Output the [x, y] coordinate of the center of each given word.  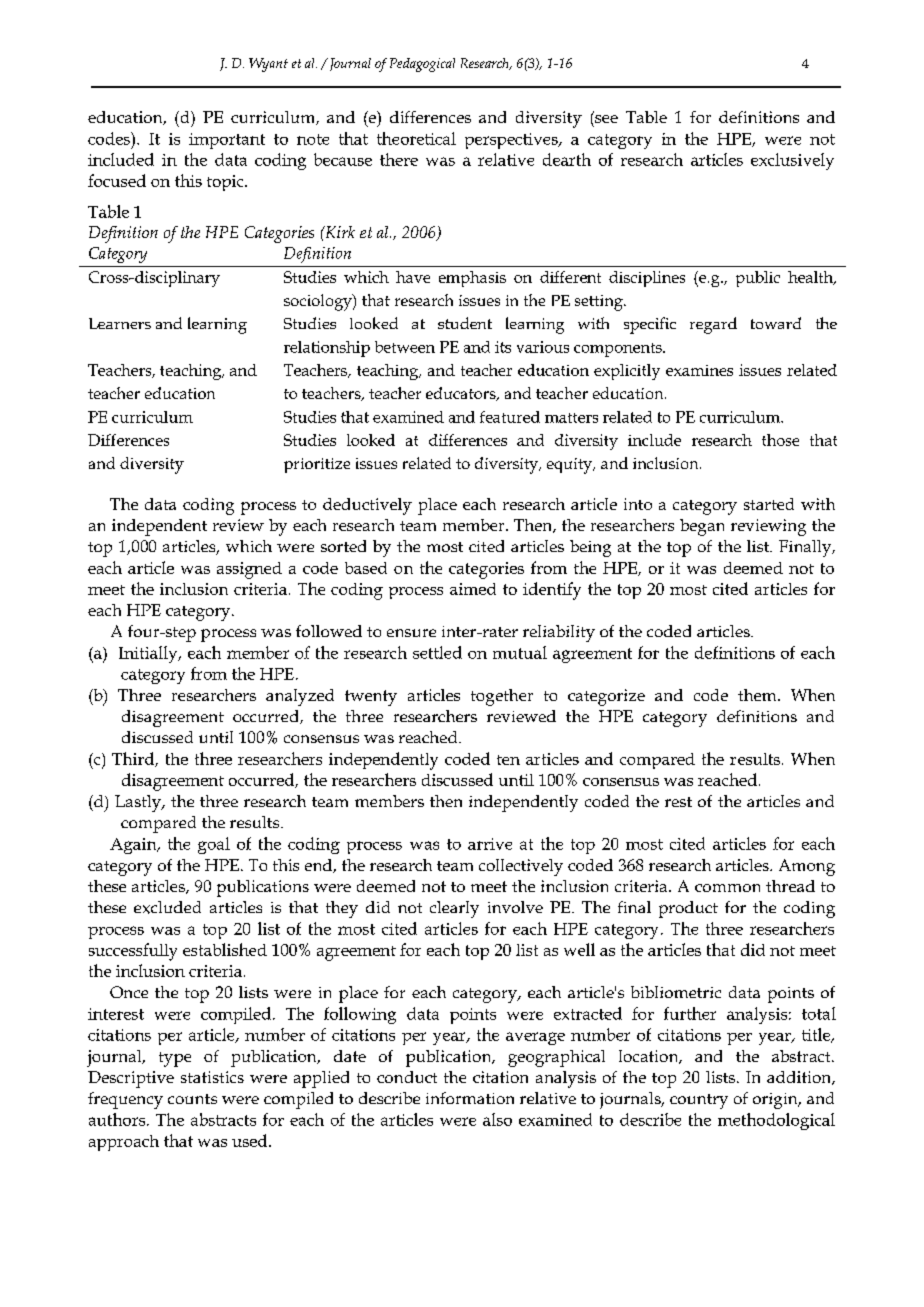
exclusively [792, 161]
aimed [473, 589]
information [470, 1098]
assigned [249, 570]
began [702, 527]
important [227, 141]
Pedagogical [422, 65]
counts [192, 1099]
